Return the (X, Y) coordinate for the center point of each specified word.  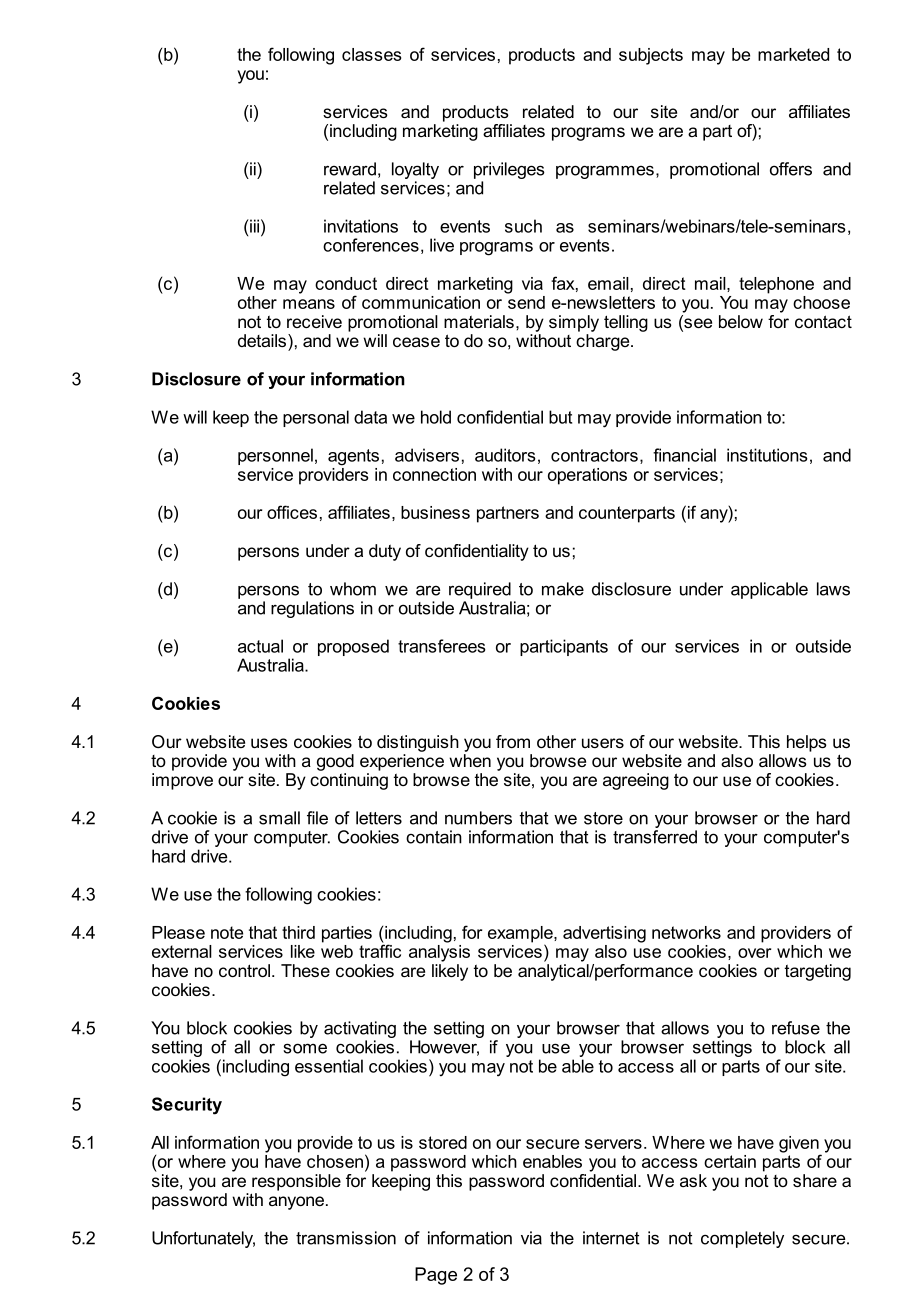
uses (269, 743)
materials (479, 321)
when (470, 760)
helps (807, 743)
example (521, 935)
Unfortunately (203, 1239)
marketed (793, 54)
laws (833, 589)
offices (292, 512)
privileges (509, 170)
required (480, 590)
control (244, 970)
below (741, 321)
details (262, 340)
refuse (796, 1028)
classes (371, 54)
